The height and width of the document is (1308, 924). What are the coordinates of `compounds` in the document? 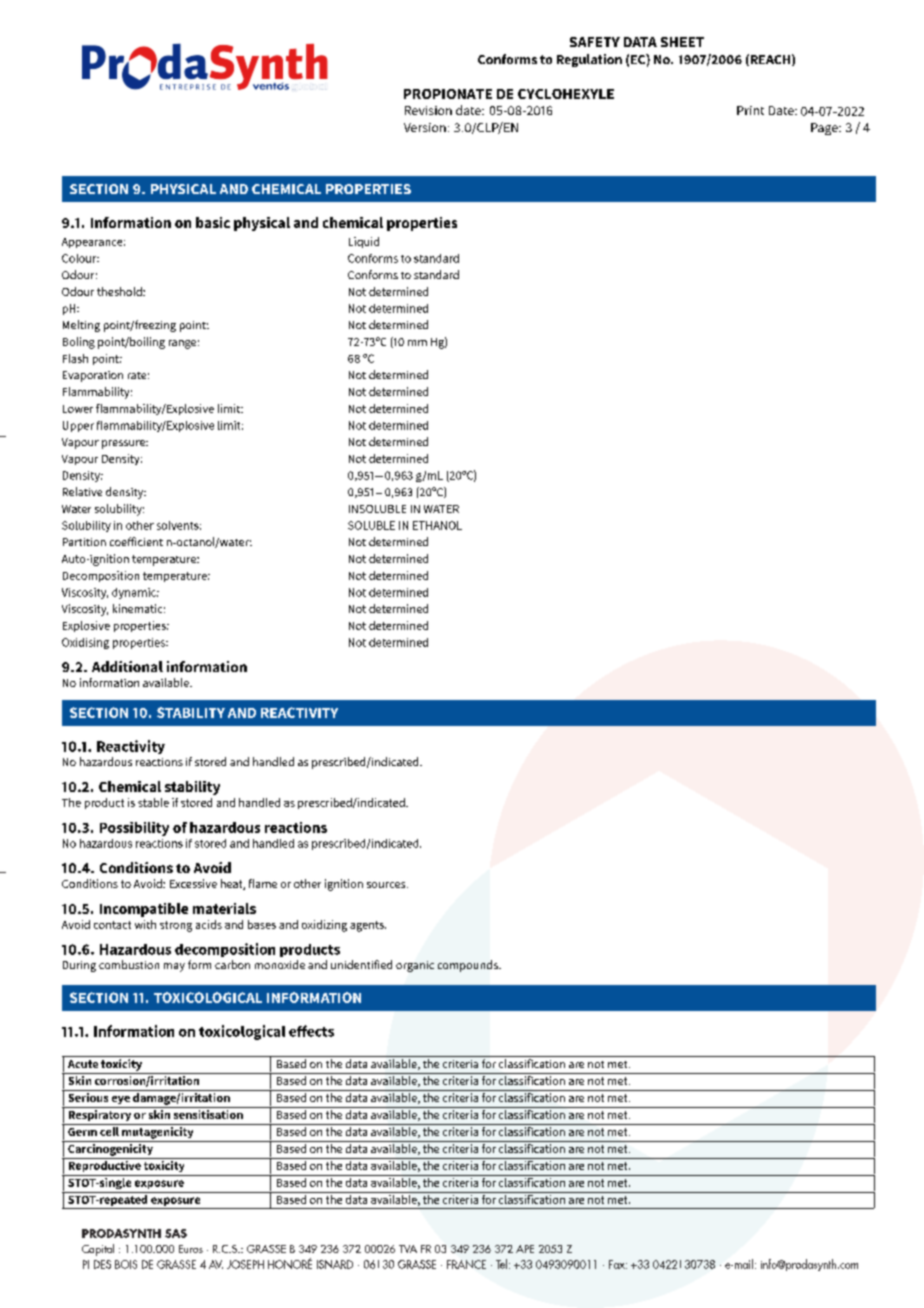 It's located at (469, 966).
